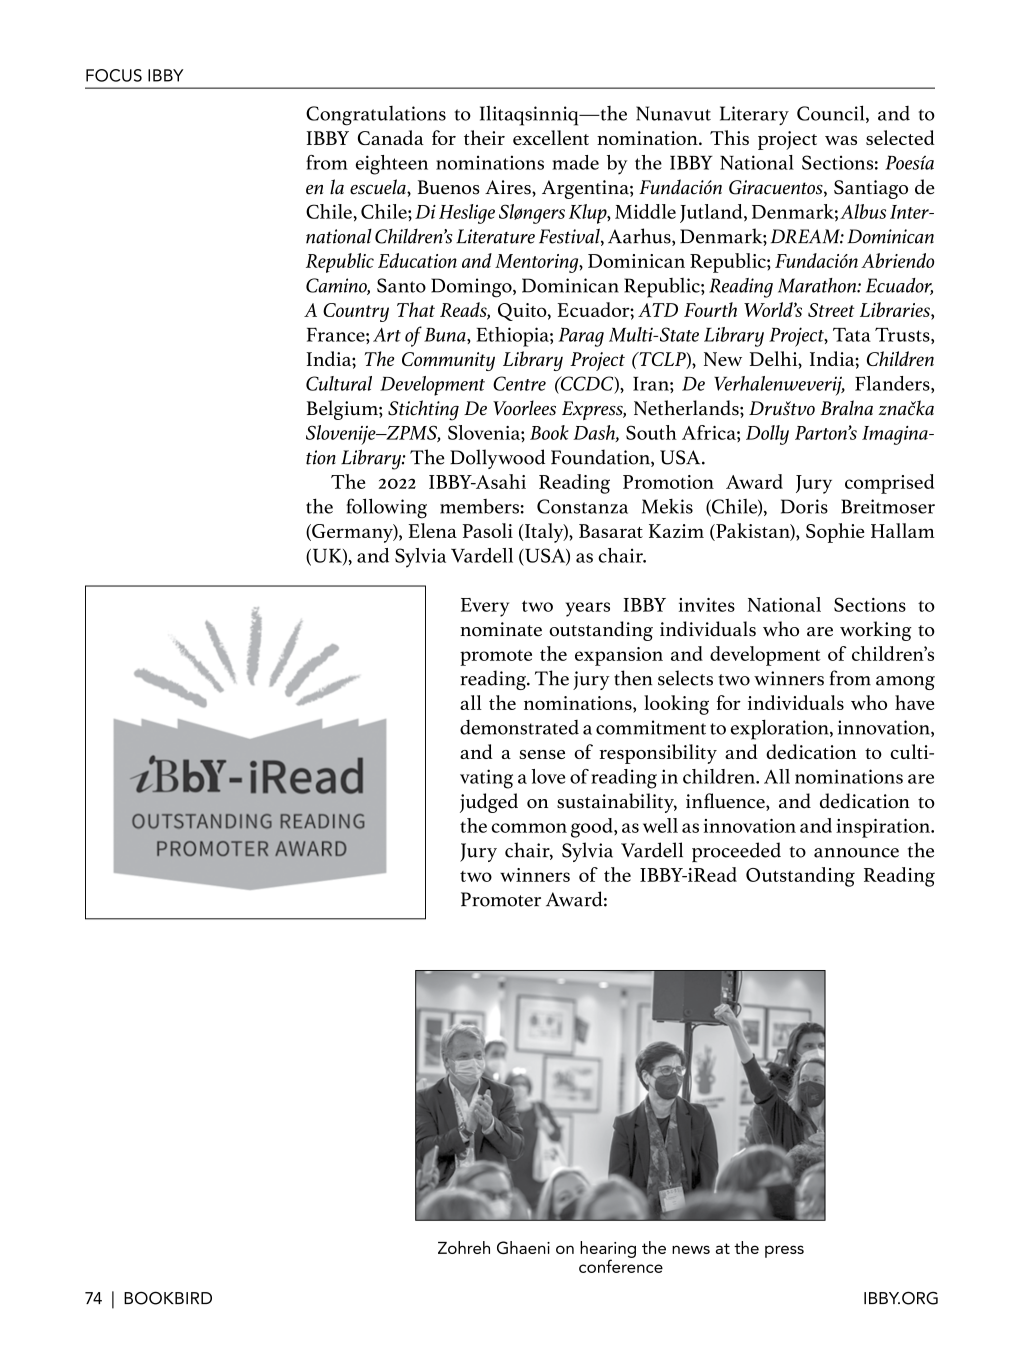  I want to click on Centre, so click(519, 383).
